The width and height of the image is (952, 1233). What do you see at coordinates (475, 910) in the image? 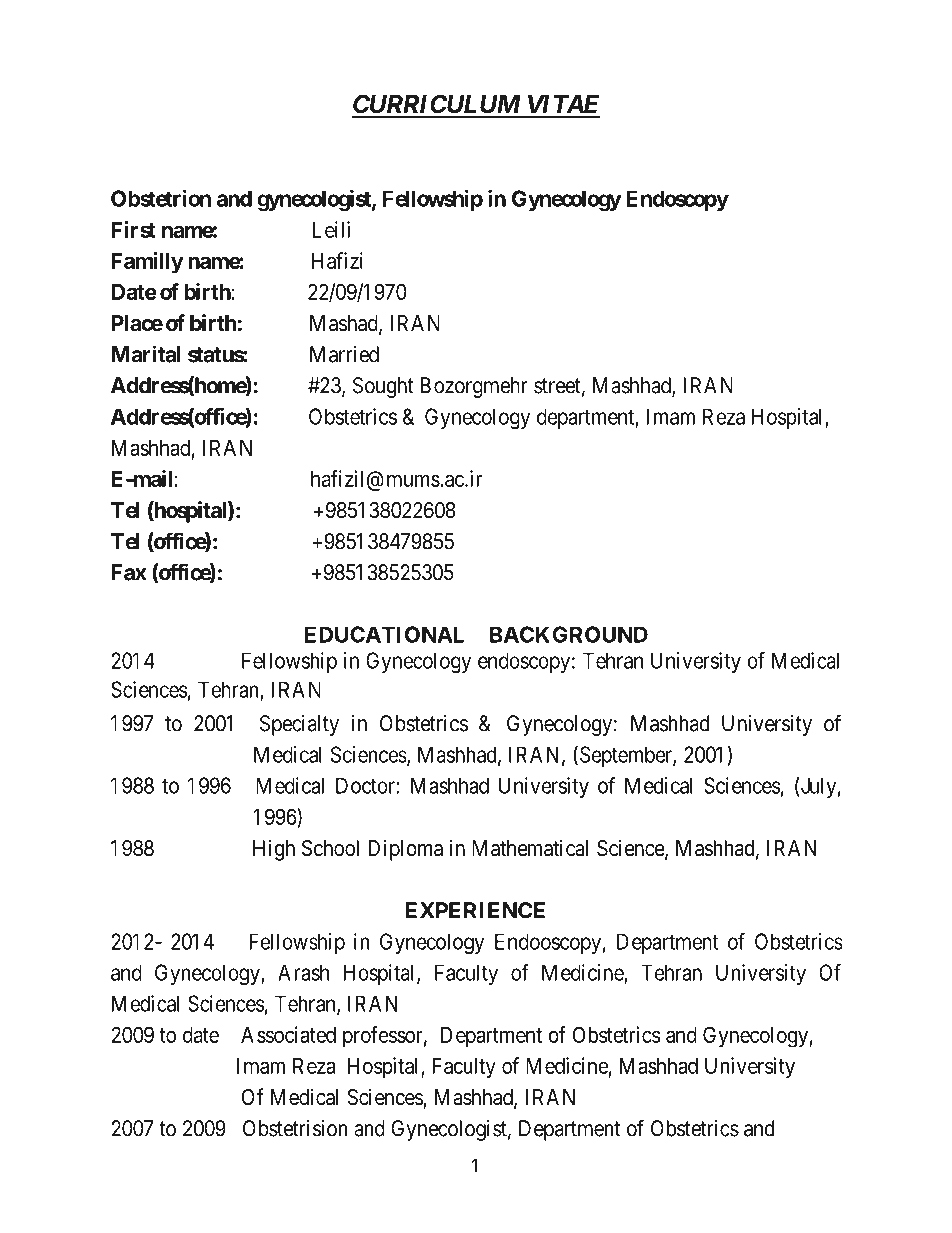
I see `EXPERIENCE` at bounding box center [475, 910].
